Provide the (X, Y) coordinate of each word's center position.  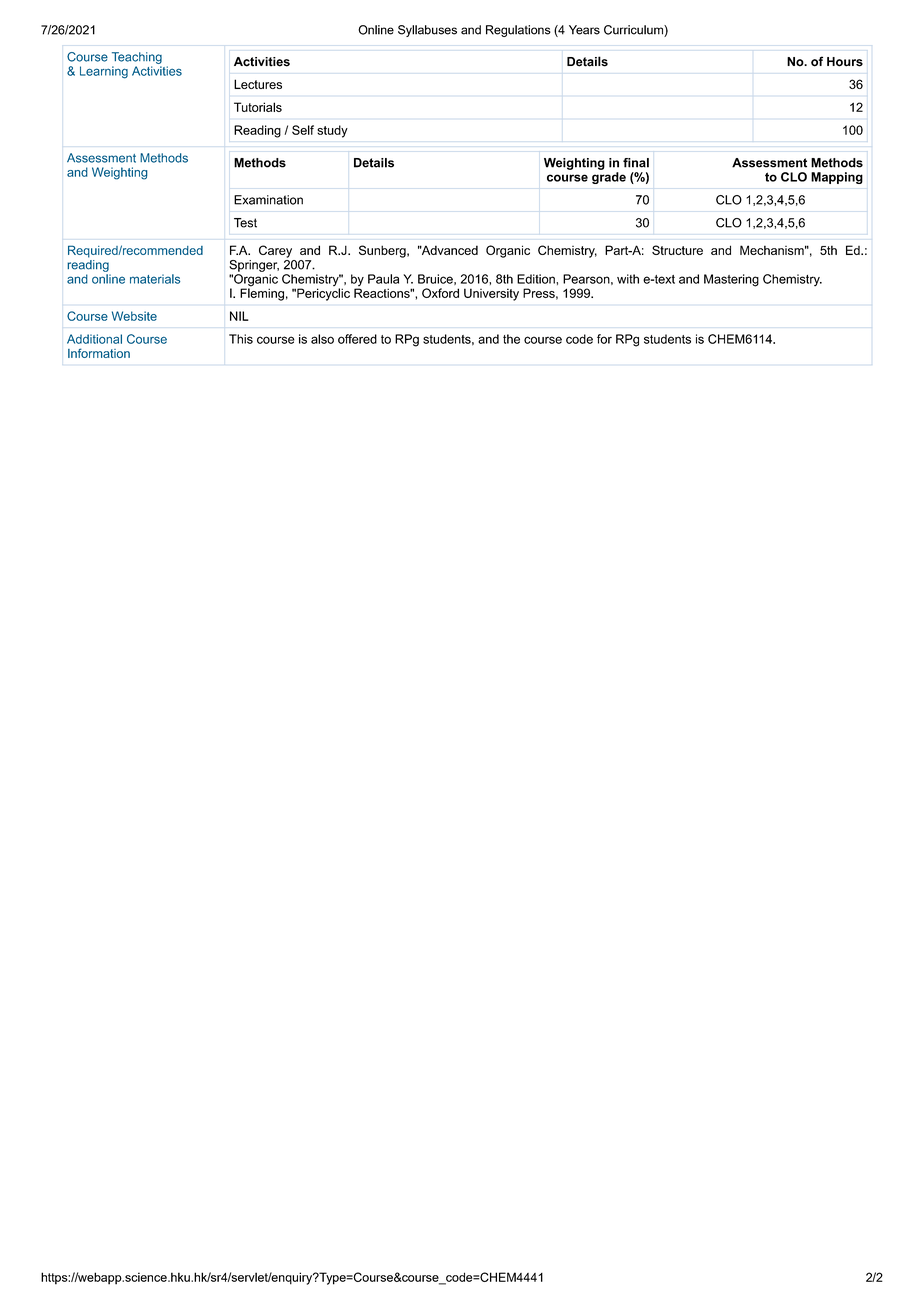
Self (303, 130)
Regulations (518, 31)
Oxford (440, 293)
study (332, 131)
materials (155, 279)
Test (245, 223)
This (241, 339)
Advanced (448, 250)
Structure (677, 250)
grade (609, 178)
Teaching (137, 58)
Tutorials (258, 107)
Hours (845, 62)
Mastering (731, 280)
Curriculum (634, 31)
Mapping (837, 178)
